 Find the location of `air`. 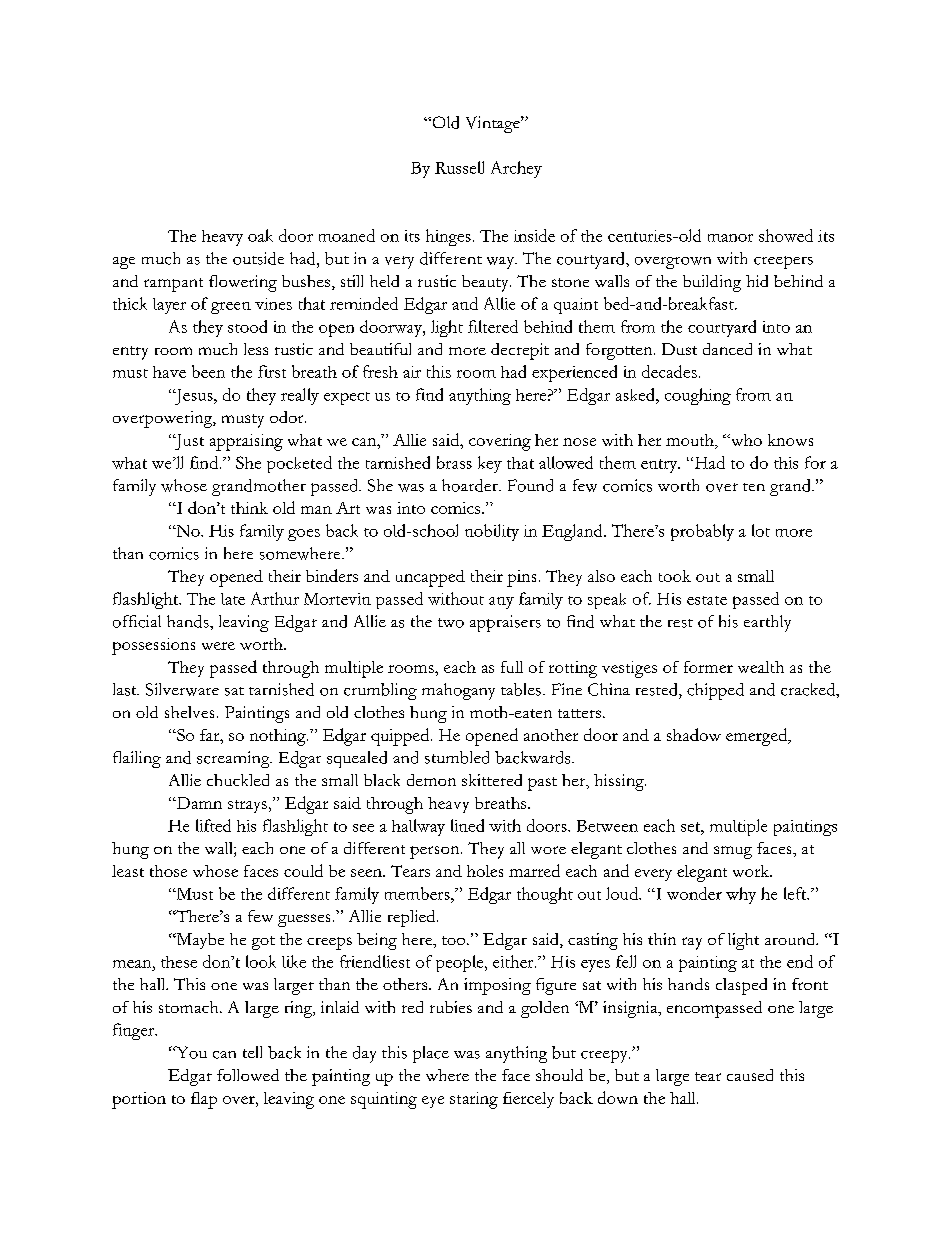

air is located at coordinates (412, 372).
